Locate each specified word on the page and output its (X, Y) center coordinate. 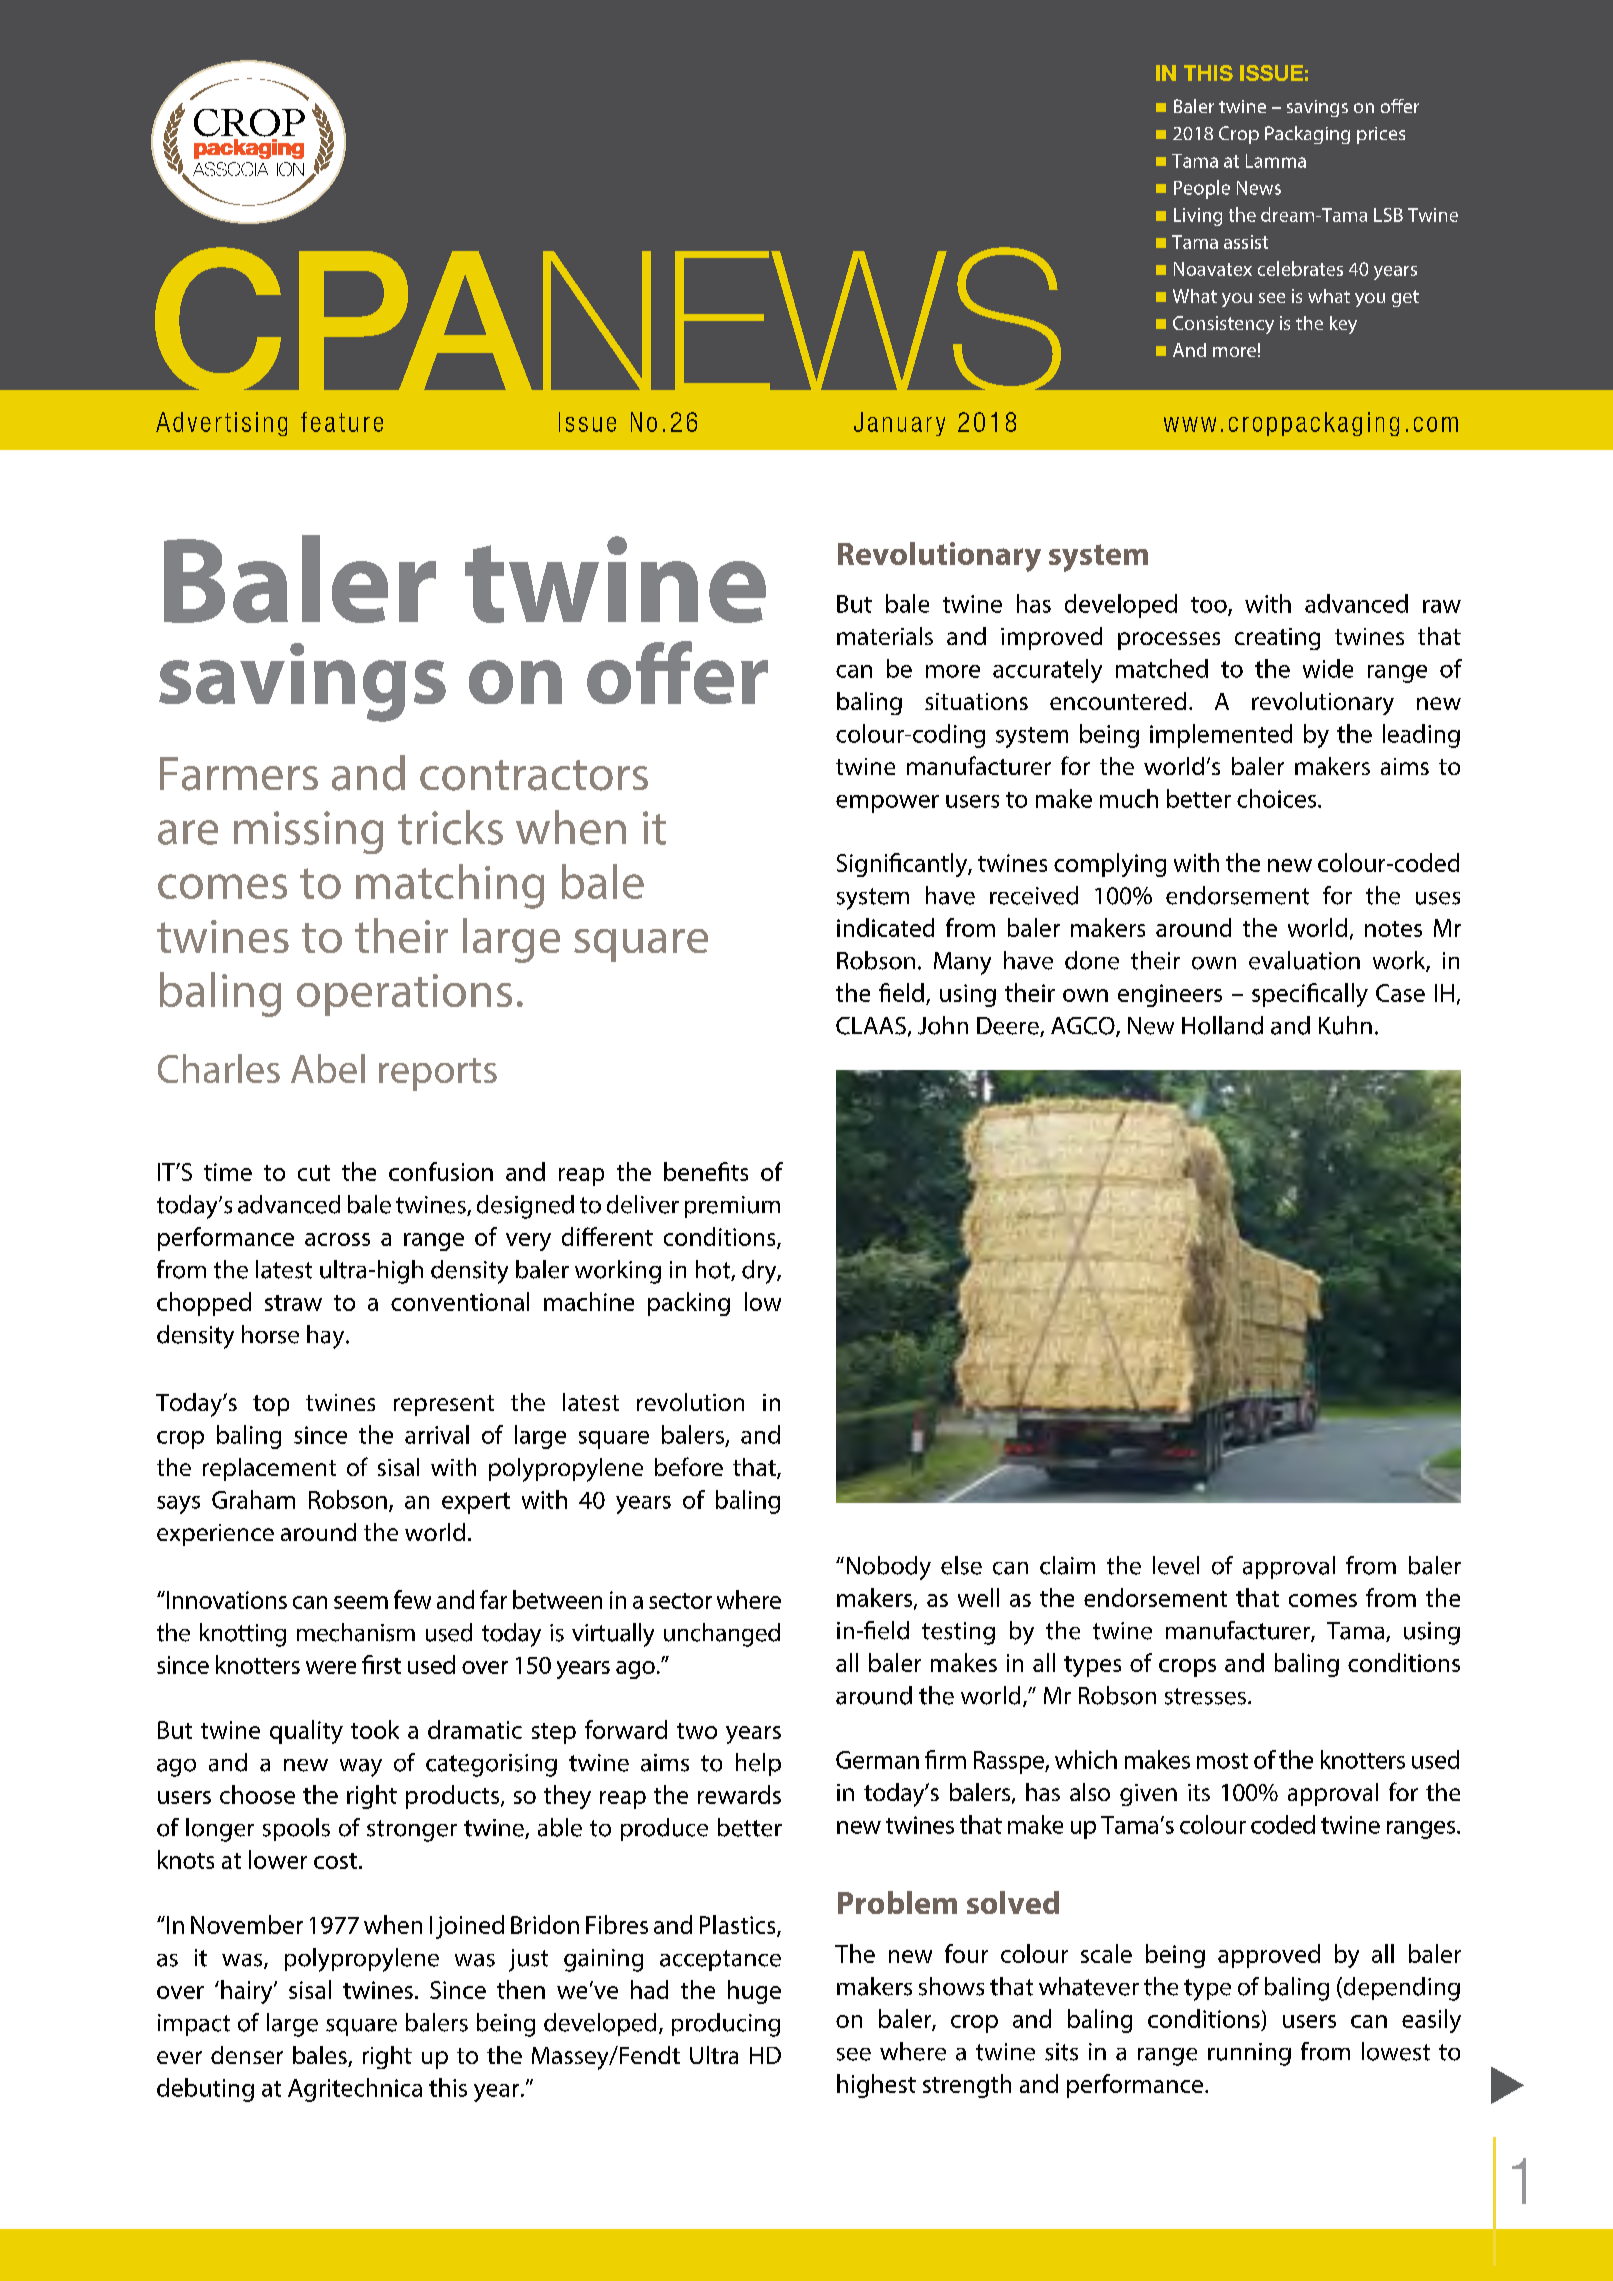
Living (1198, 217)
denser (247, 2055)
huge (754, 1992)
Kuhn (1345, 1025)
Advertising (221, 424)
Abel (328, 1068)
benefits (706, 1171)
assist (1246, 242)
